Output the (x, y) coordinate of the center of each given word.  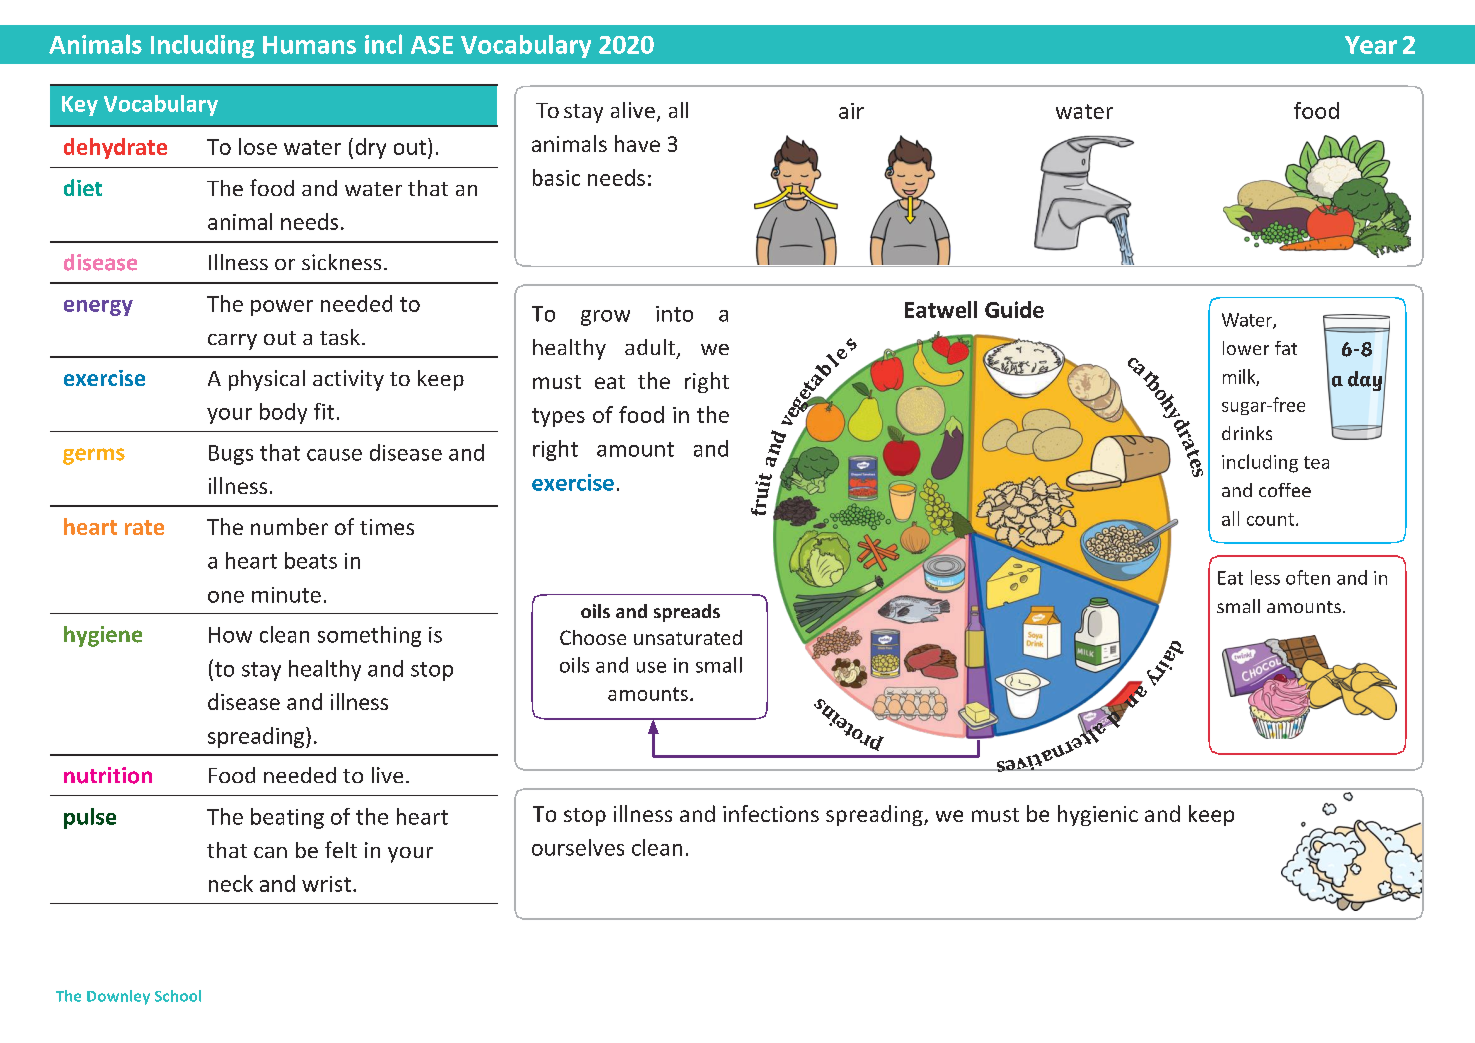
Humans (309, 45)
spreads (687, 613)
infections (771, 813)
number (289, 526)
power (282, 308)
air (851, 111)
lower (1246, 348)
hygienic (1098, 815)
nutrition (108, 775)
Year (1371, 45)
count (1270, 519)
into (674, 314)
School (178, 996)
